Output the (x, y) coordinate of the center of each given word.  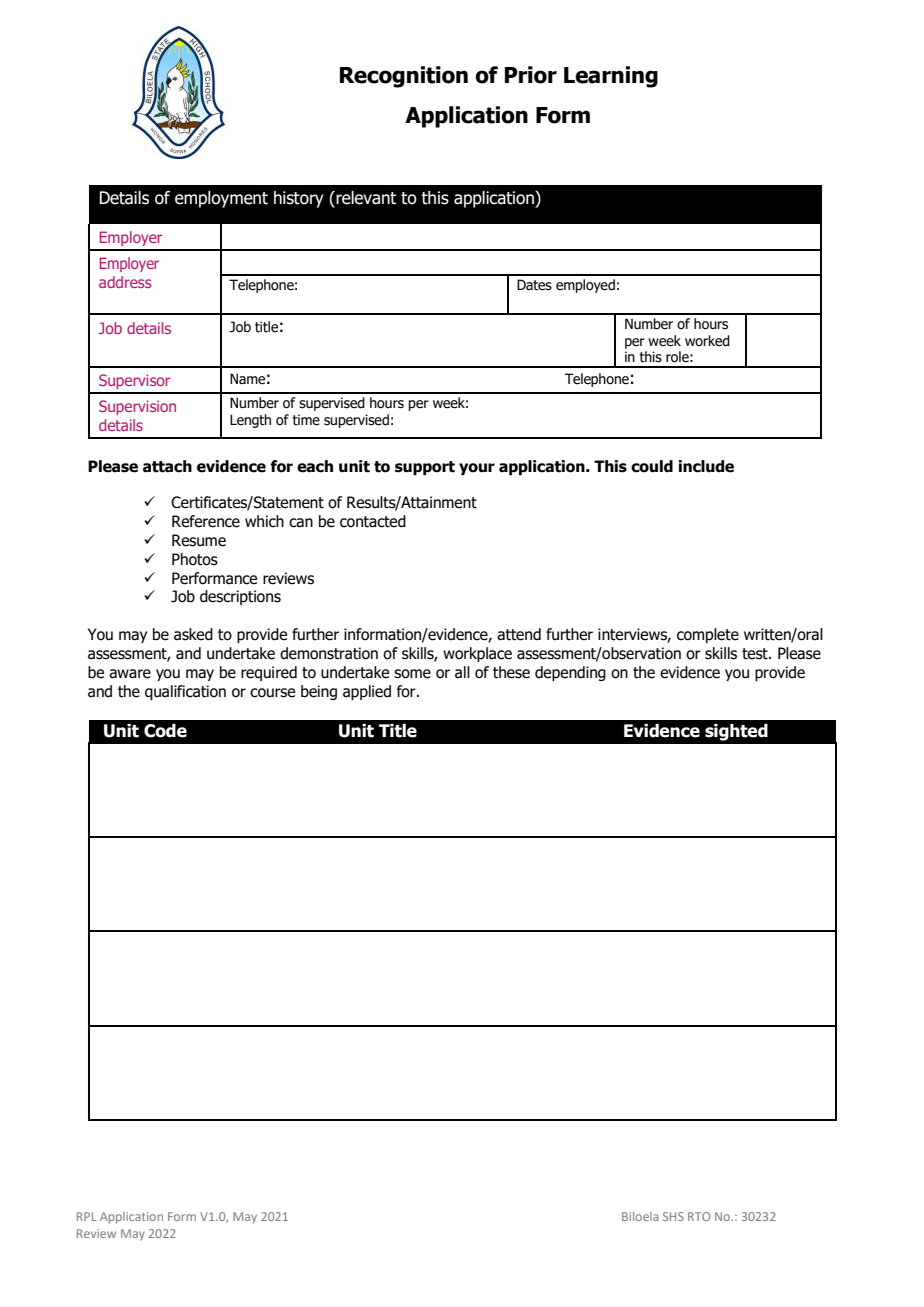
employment (221, 199)
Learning (611, 77)
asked (193, 634)
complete (708, 635)
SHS (673, 1216)
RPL (87, 1216)
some (412, 674)
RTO (699, 1216)
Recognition (404, 77)
